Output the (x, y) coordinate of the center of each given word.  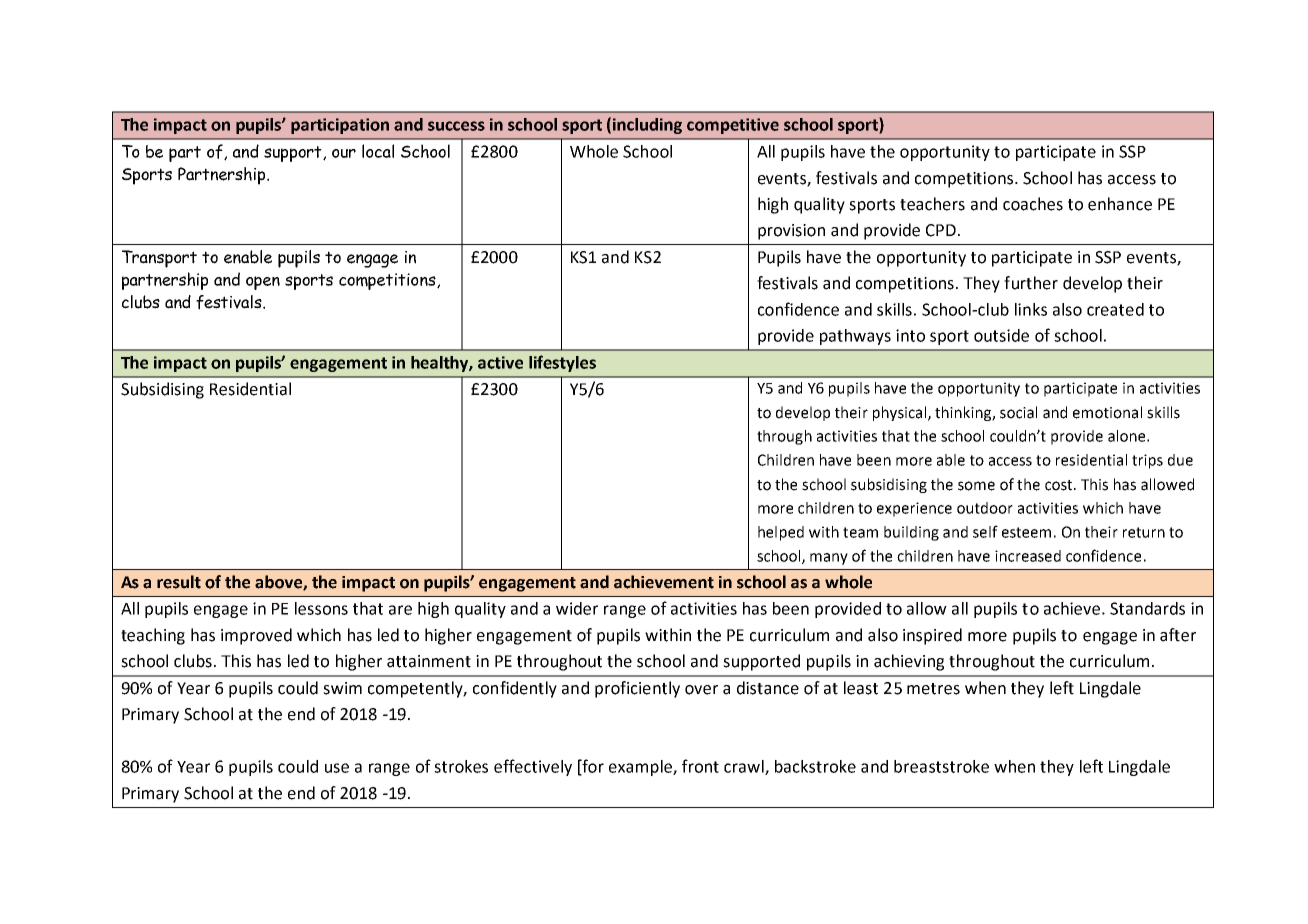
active (500, 362)
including (647, 126)
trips (1147, 461)
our (344, 153)
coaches (1033, 204)
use (337, 768)
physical (899, 413)
